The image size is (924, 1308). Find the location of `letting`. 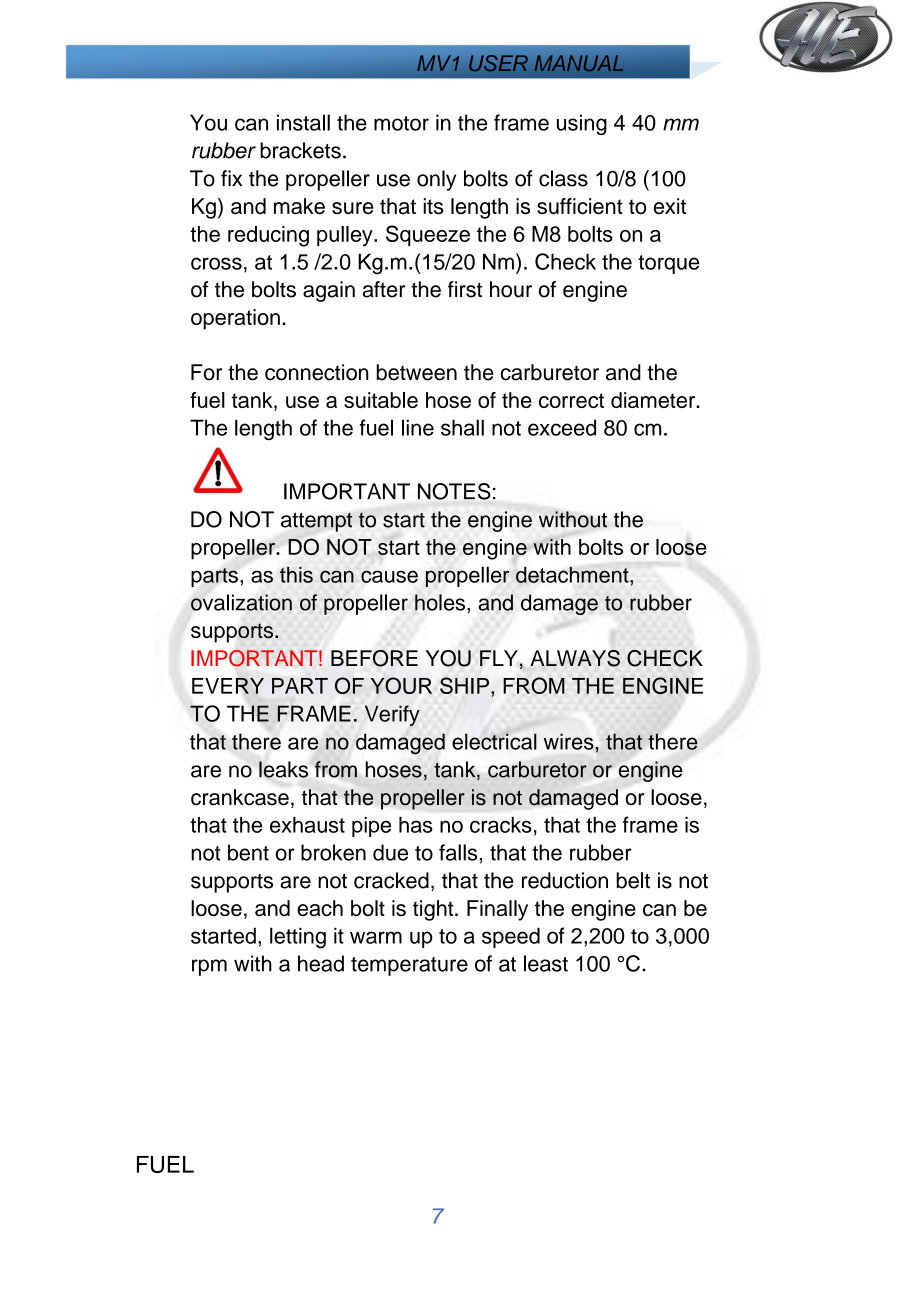

letting is located at coordinates (298, 938).
